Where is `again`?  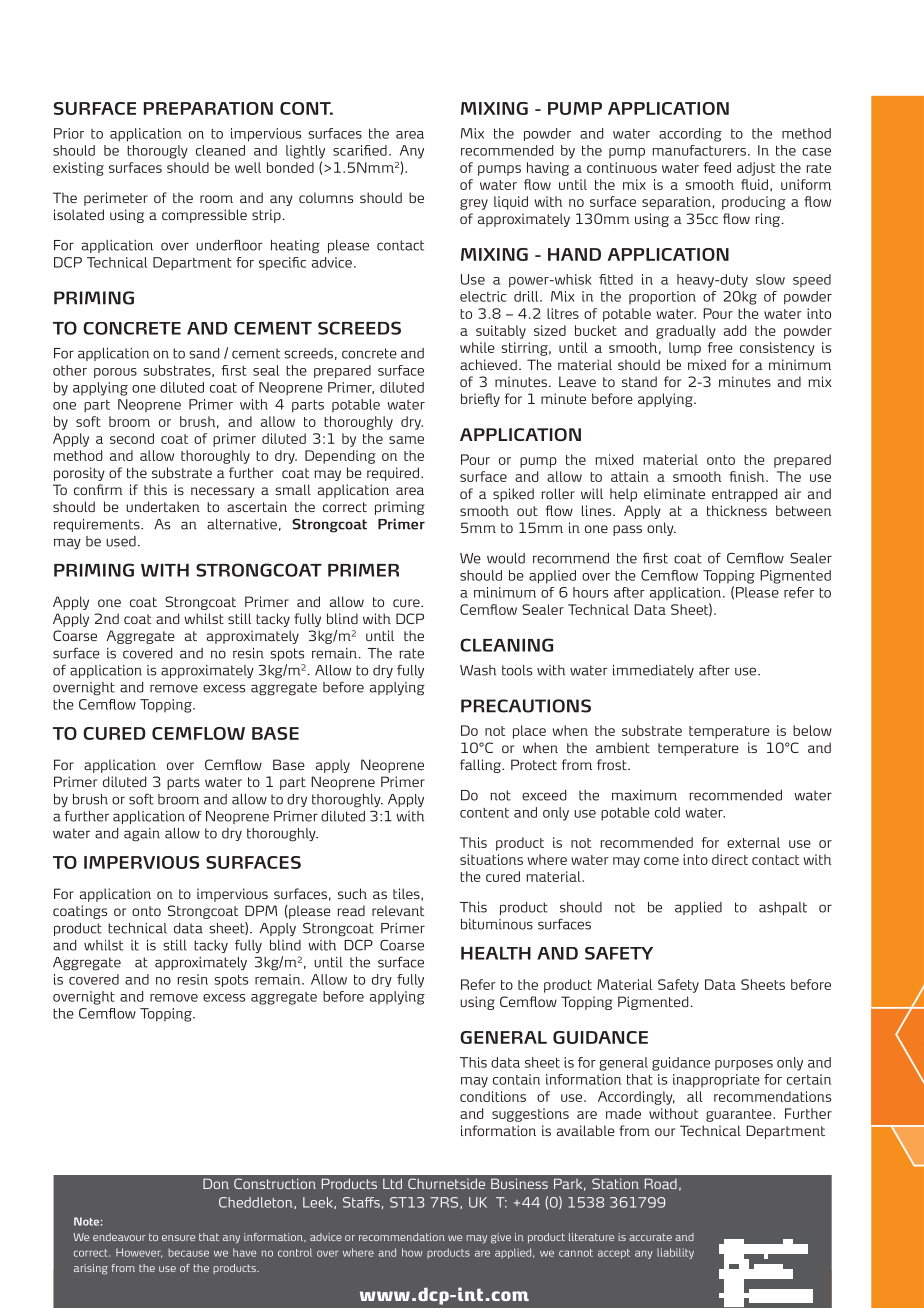 again is located at coordinates (142, 835).
